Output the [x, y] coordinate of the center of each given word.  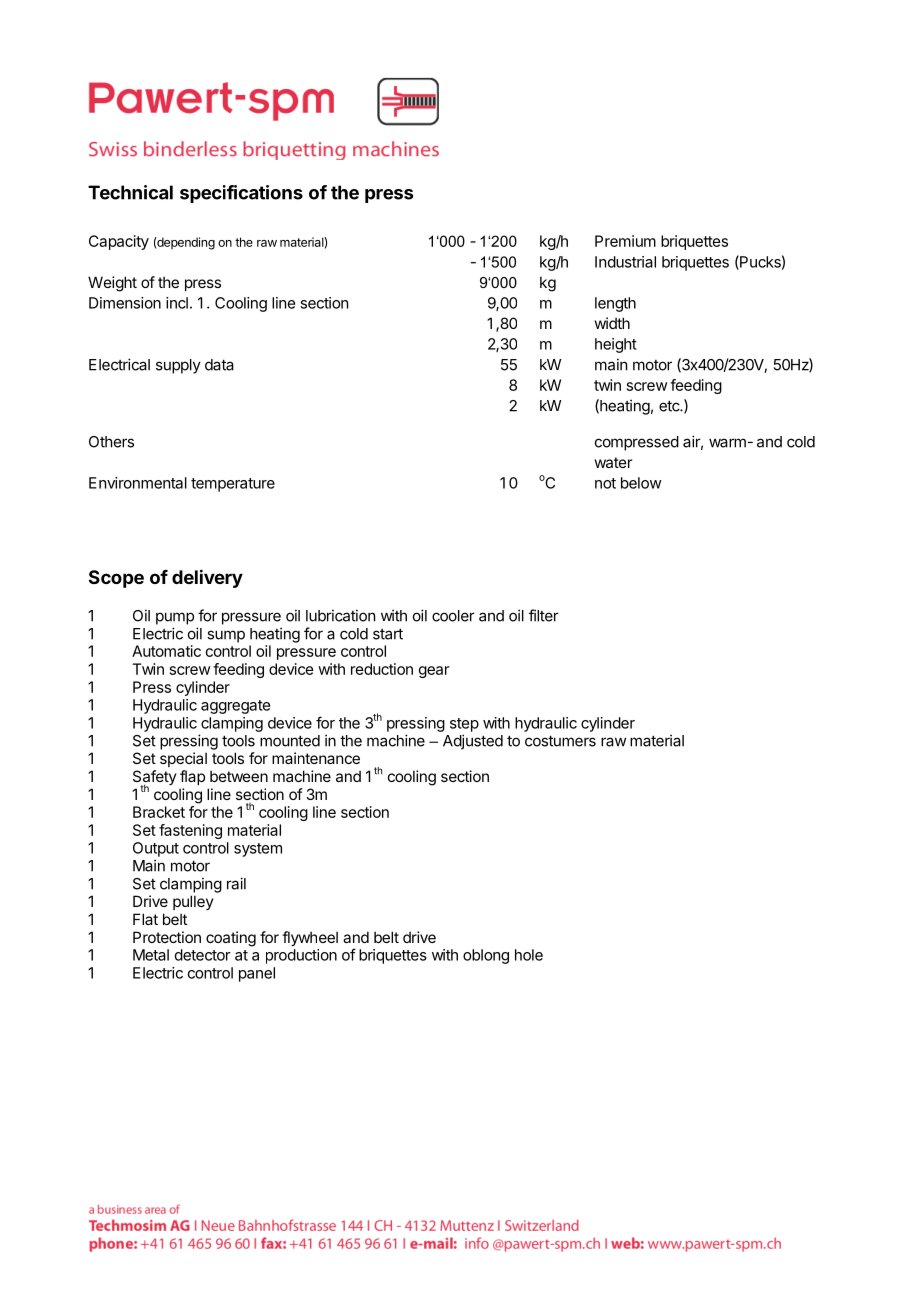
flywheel [310, 938]
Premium [625, 241]
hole [529, 955]
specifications [241, 194]
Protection [167, 937]
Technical [130, 192]
